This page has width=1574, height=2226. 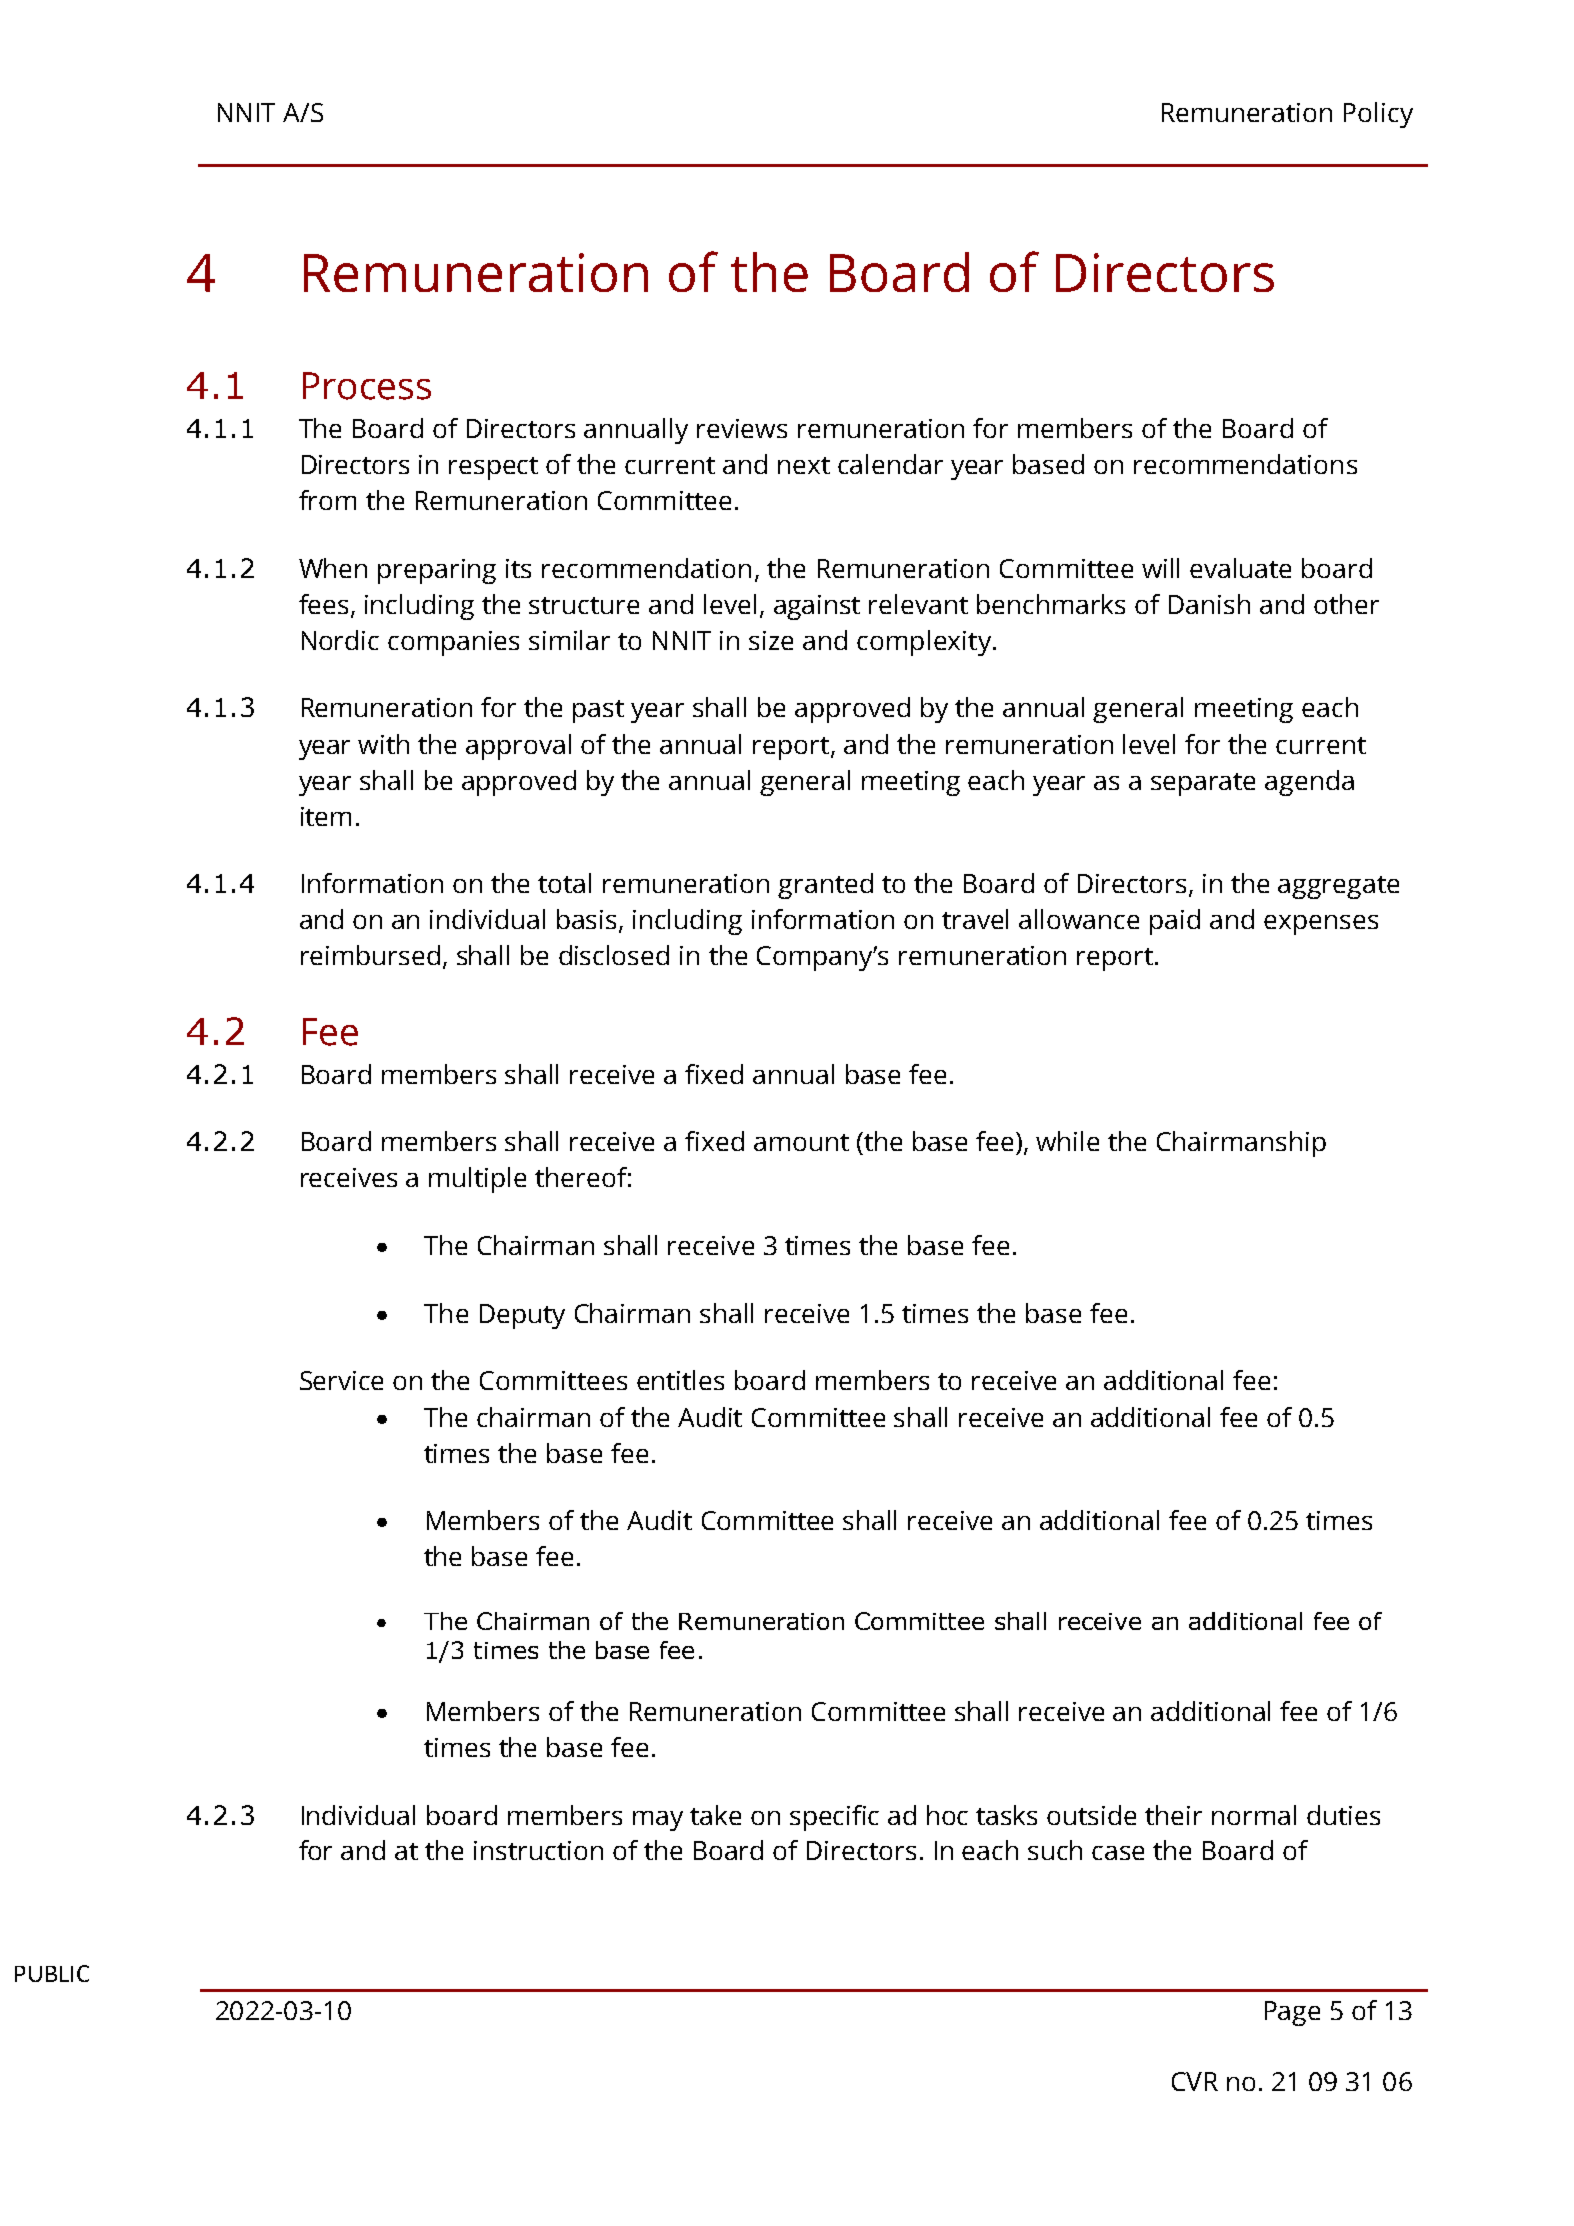 I want to click on Danish, so click(x=1209, y=604).
